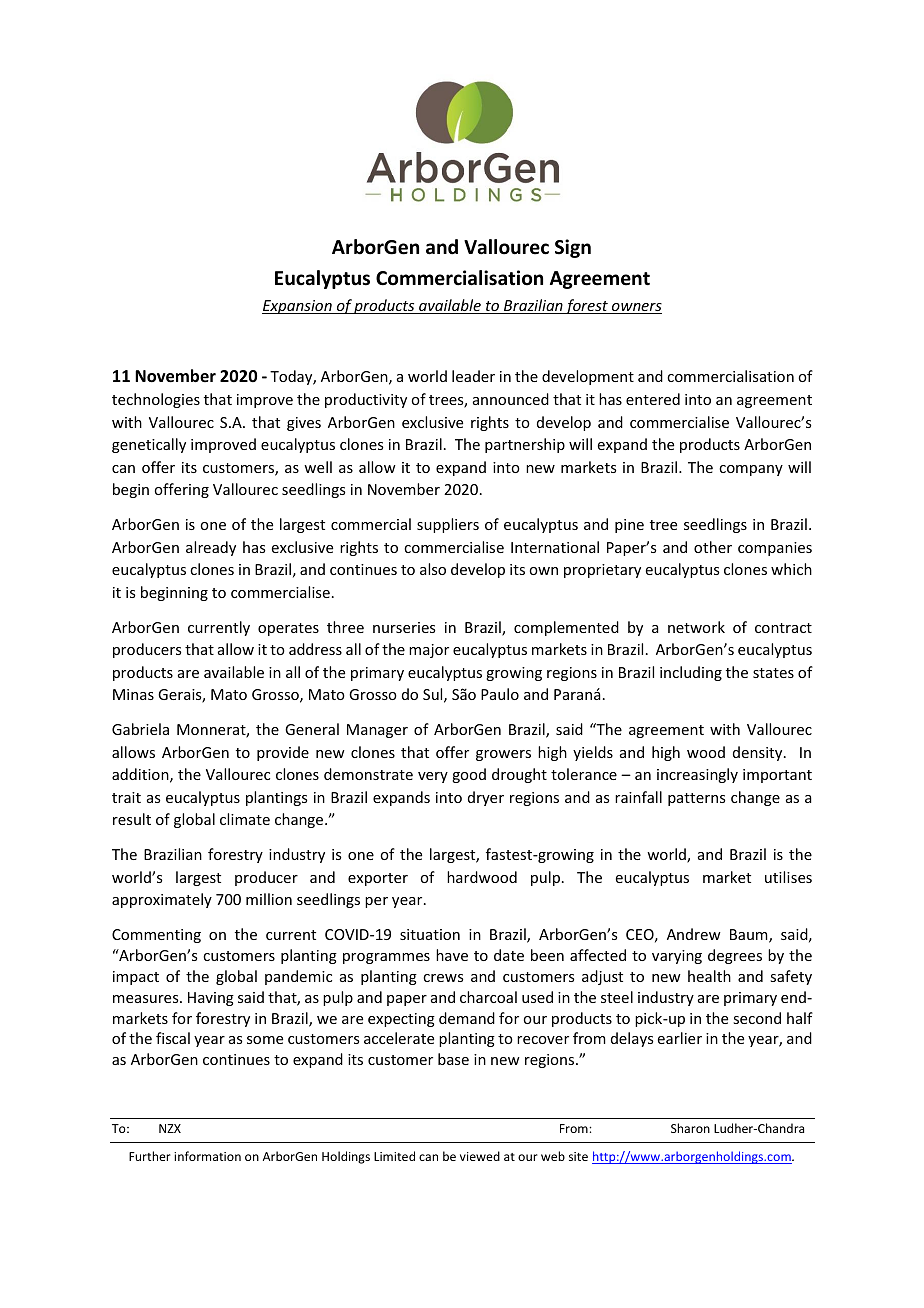  What do you see at coordinates (573, 248) in the document?
I see `Sign` at bounding box center [573, 248].
